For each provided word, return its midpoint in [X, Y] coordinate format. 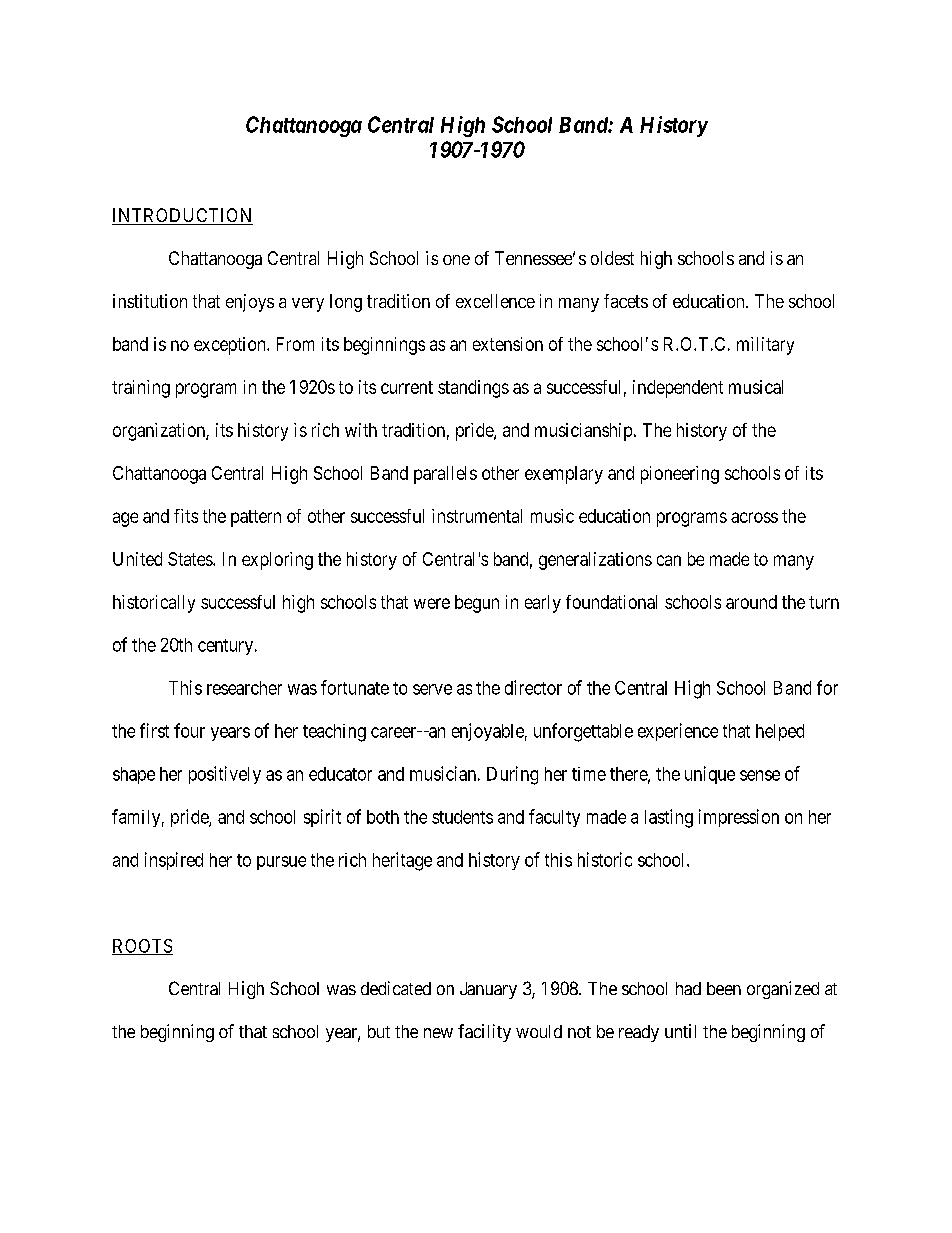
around [751, 602]
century [227, 647]
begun [477, 604]
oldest [612, 258]
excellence [495, 301]
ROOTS [142, 947]
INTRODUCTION [182, 216]
